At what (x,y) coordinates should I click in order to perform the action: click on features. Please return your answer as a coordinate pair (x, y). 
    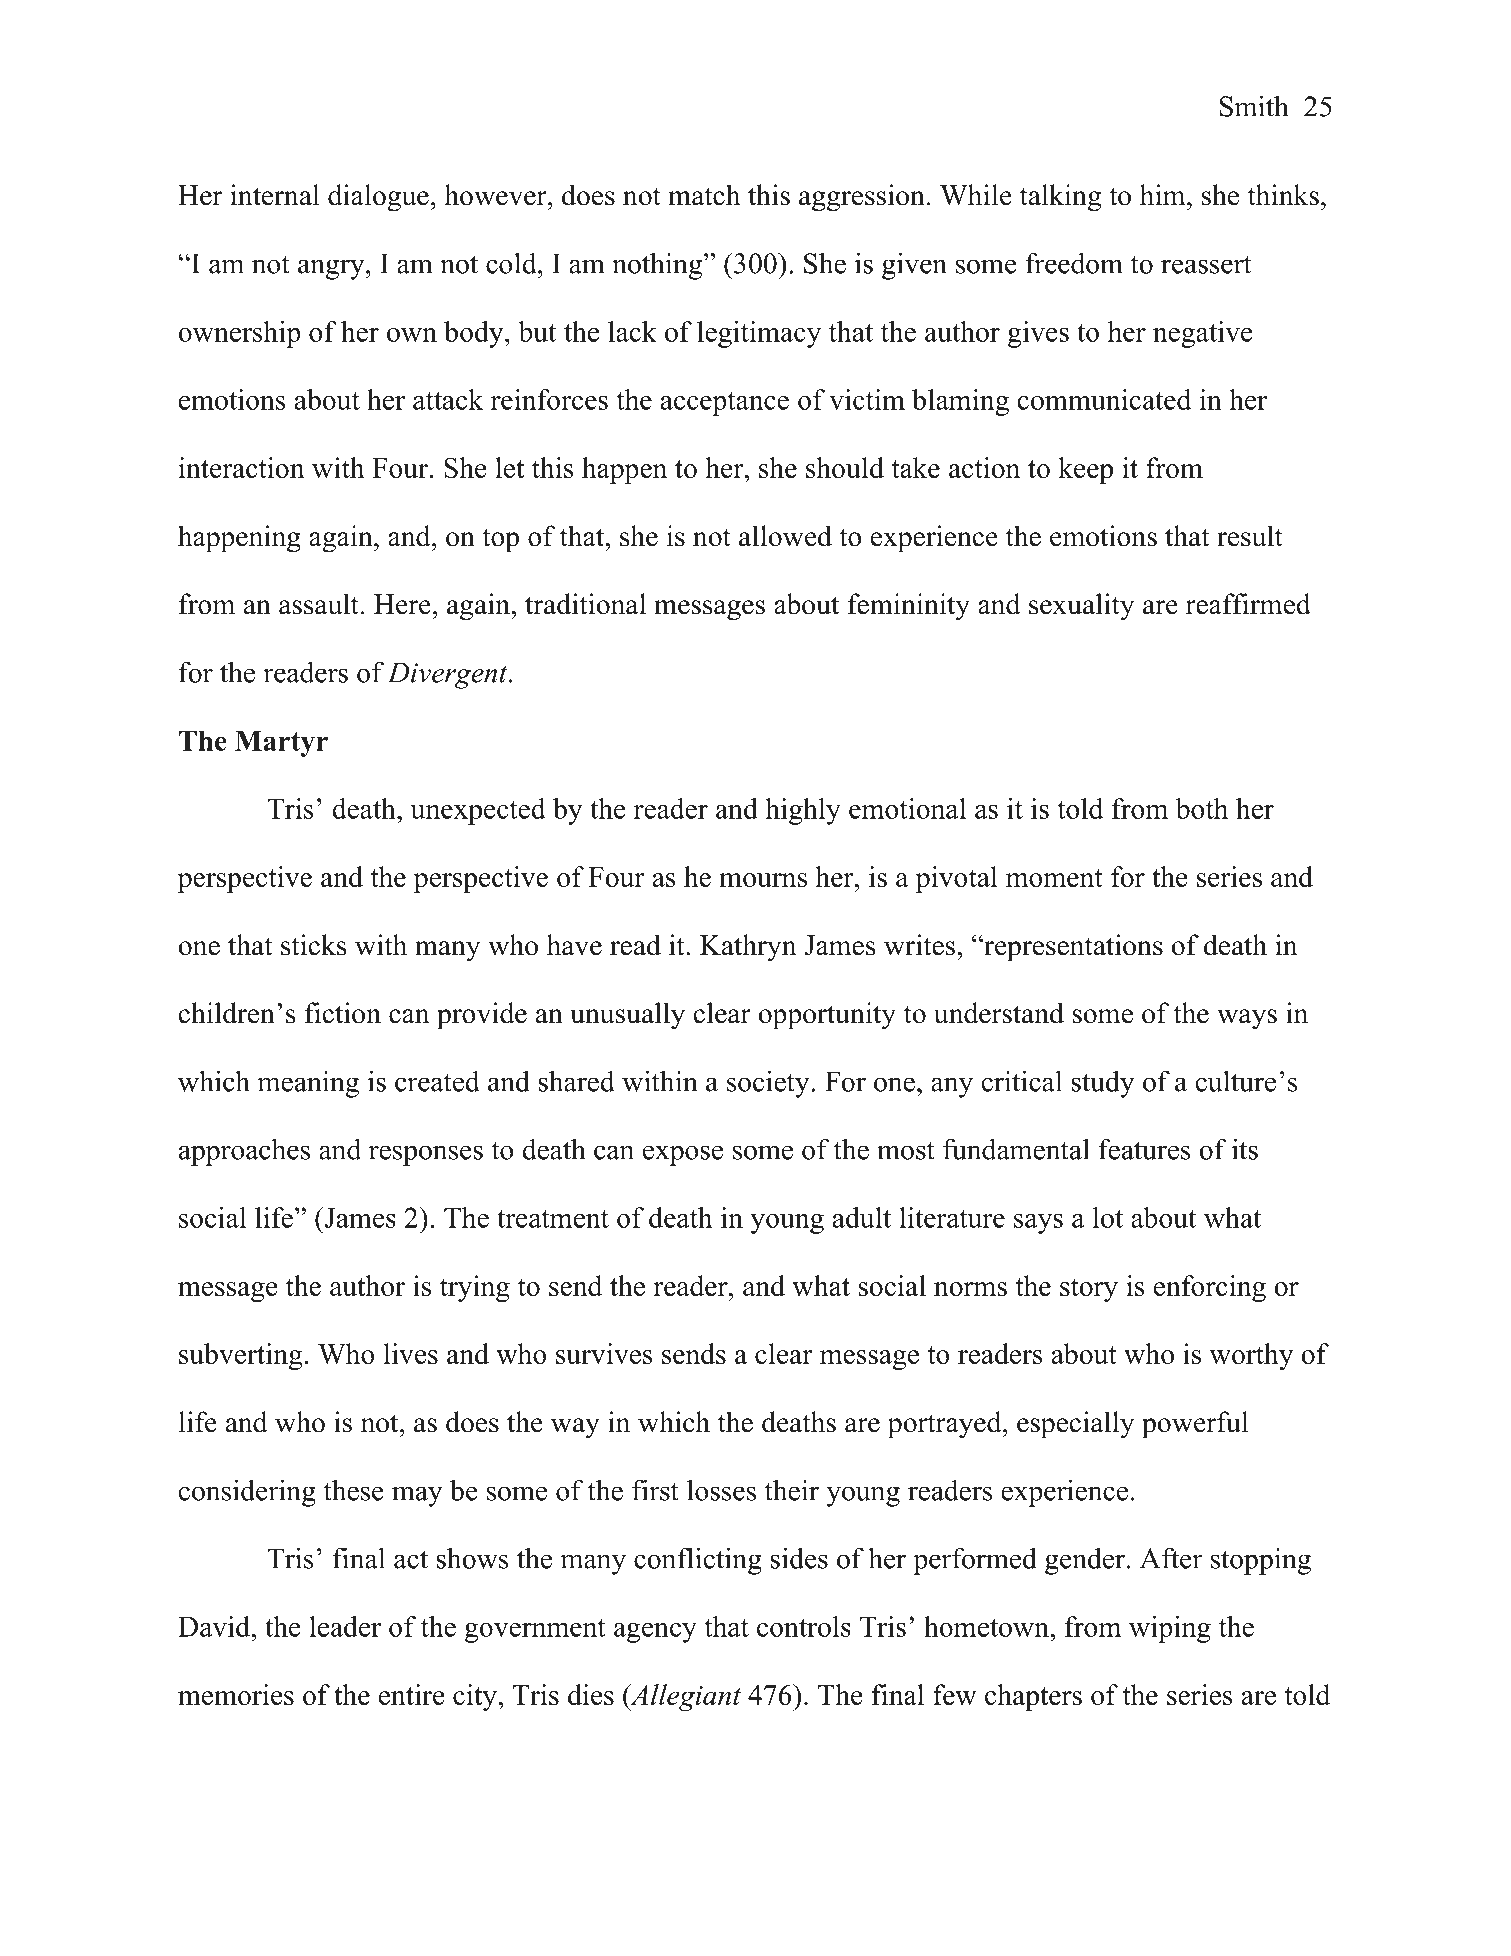
    Looking at the image, I should click on (1144, 1149).
